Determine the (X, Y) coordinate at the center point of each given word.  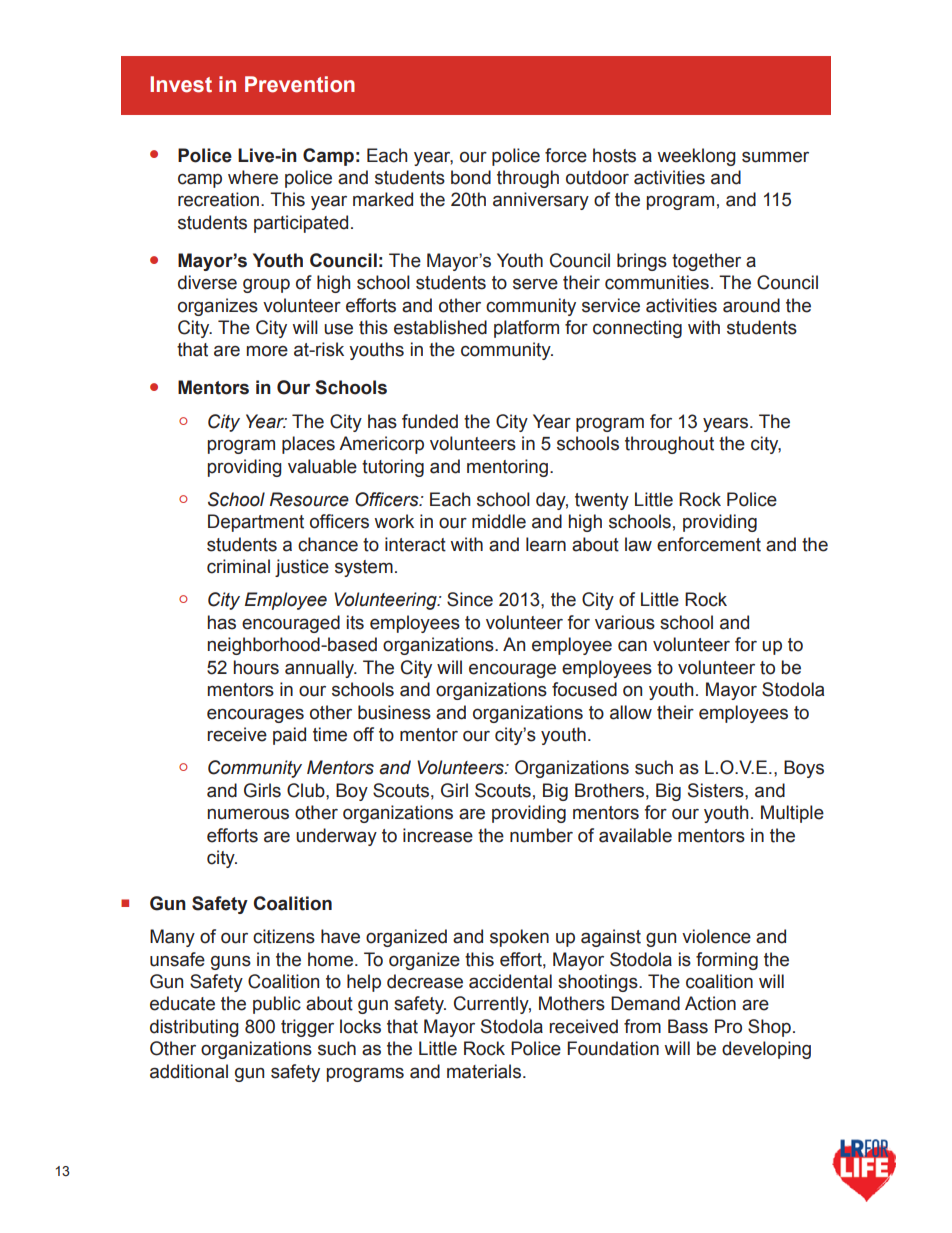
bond (471, 177)
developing (766, 1050)
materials (485, 1071)
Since (470, 599)
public (277, 1005)
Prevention (300, 84)
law (638, 544)
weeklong (696, 157)
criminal (238, 566)
